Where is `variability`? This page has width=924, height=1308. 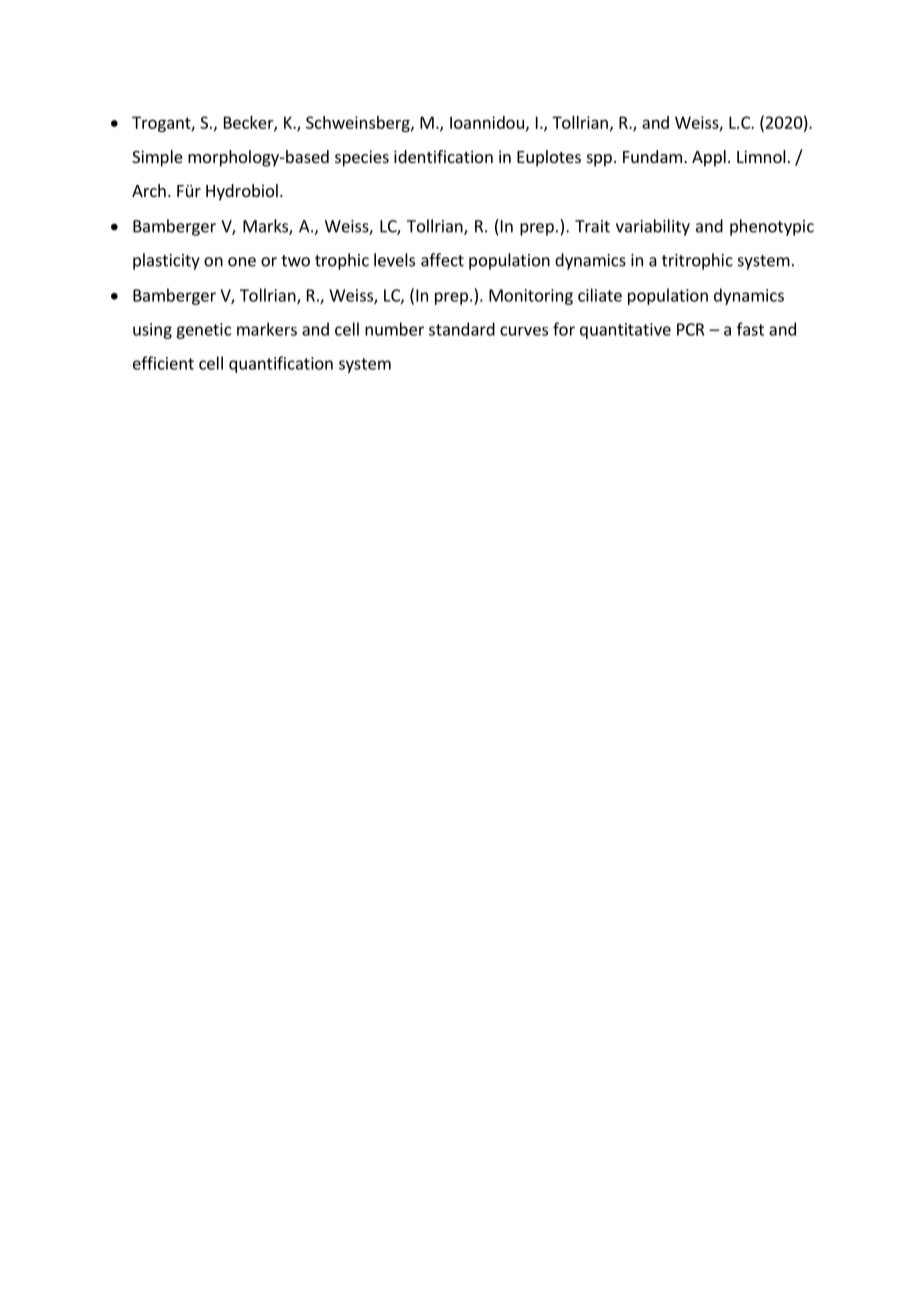
variability is located at coordinates (653, 227).
